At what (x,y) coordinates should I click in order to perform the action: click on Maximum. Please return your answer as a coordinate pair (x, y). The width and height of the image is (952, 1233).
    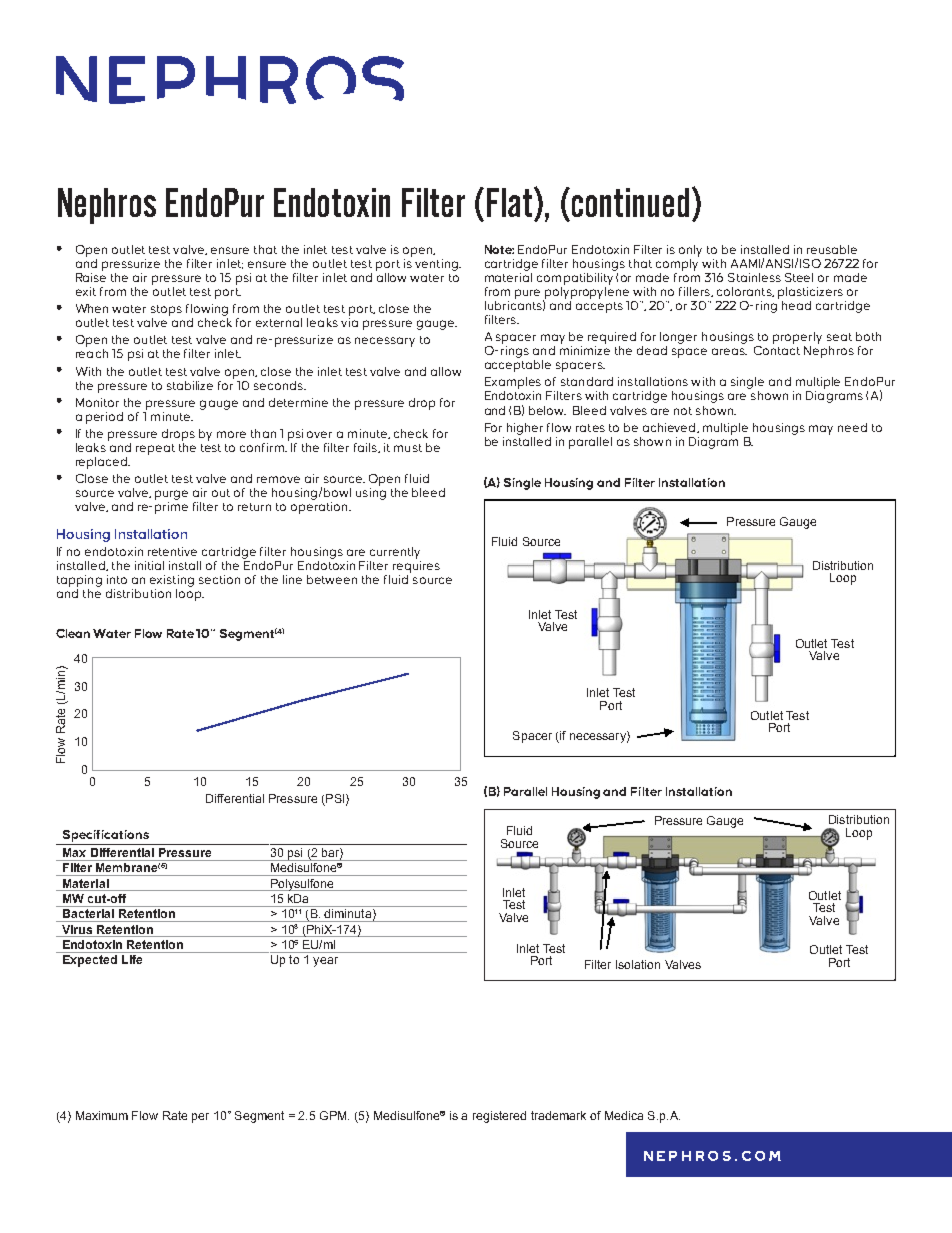
    Looking at the image, I should click on (102, 1115).
